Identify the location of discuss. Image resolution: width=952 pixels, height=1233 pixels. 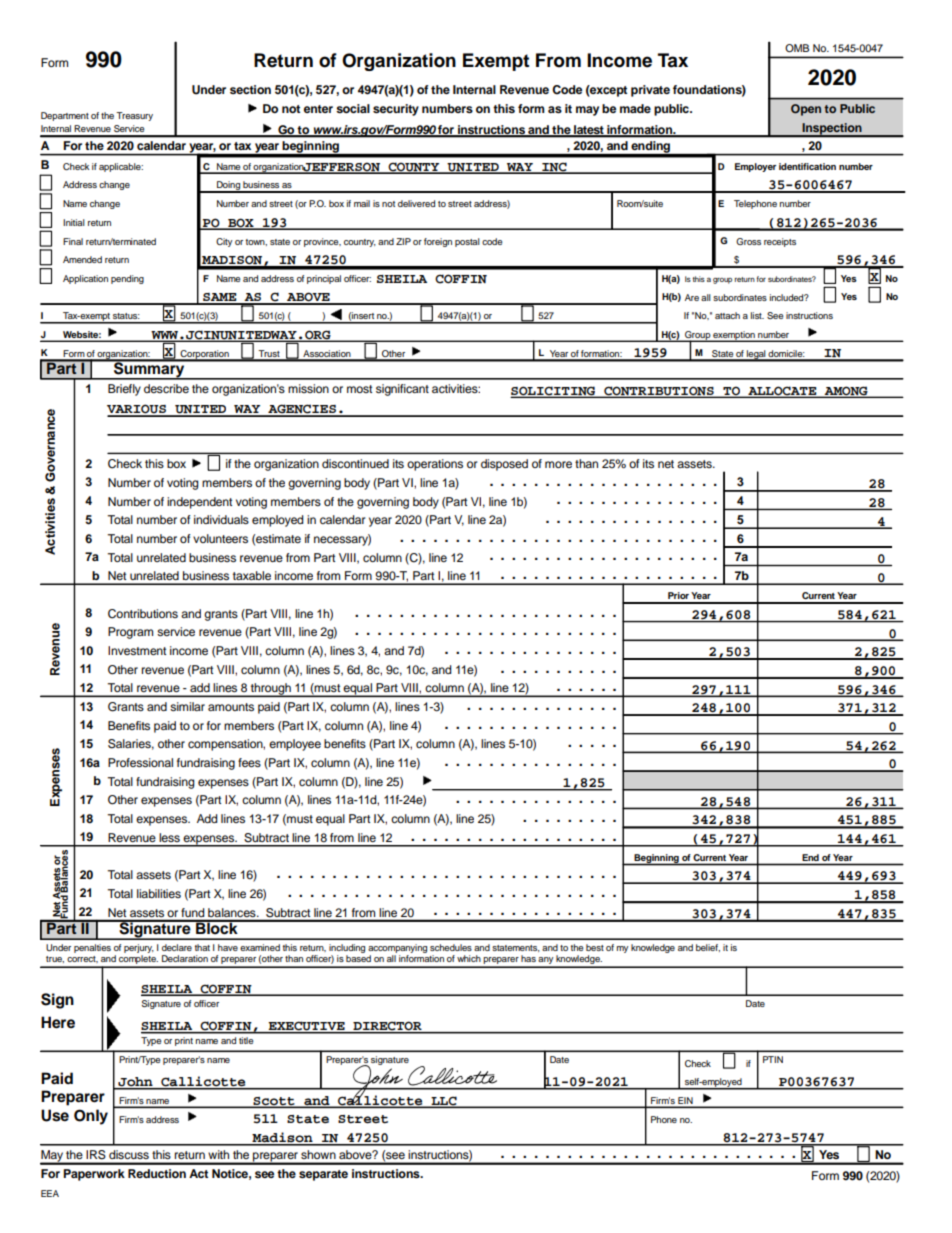
(129, 1154).
